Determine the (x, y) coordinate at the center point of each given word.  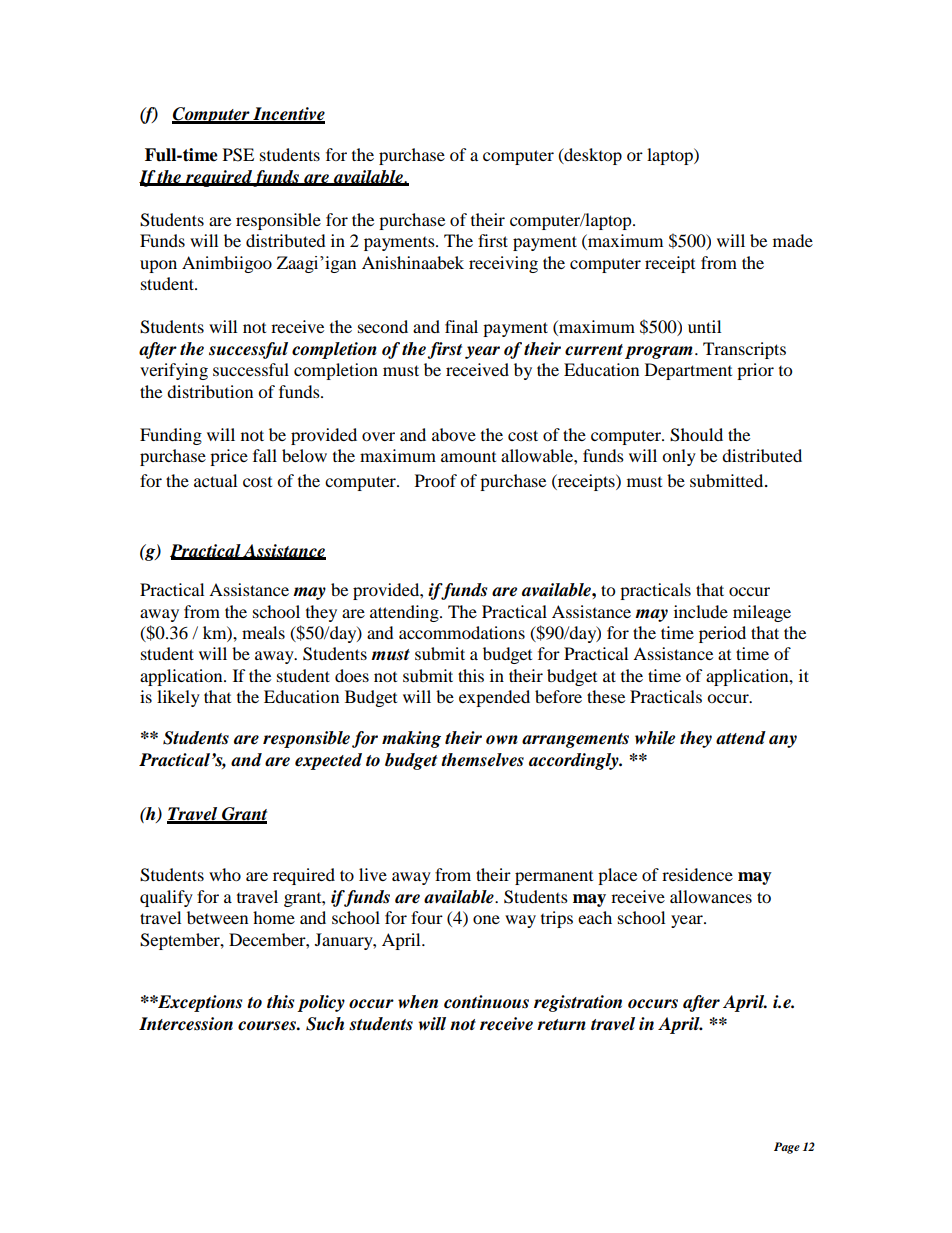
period (722, 634)
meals (263, 632)
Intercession (186, 1024)
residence (697, 874)
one (486, 919)
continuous (486, 1002)
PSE (238, 155)
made (793, 240)
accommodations (462, 632)
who (225, 874)
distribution (210, 391)
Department (688, 371)
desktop (592, 156)
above (454, 434)
